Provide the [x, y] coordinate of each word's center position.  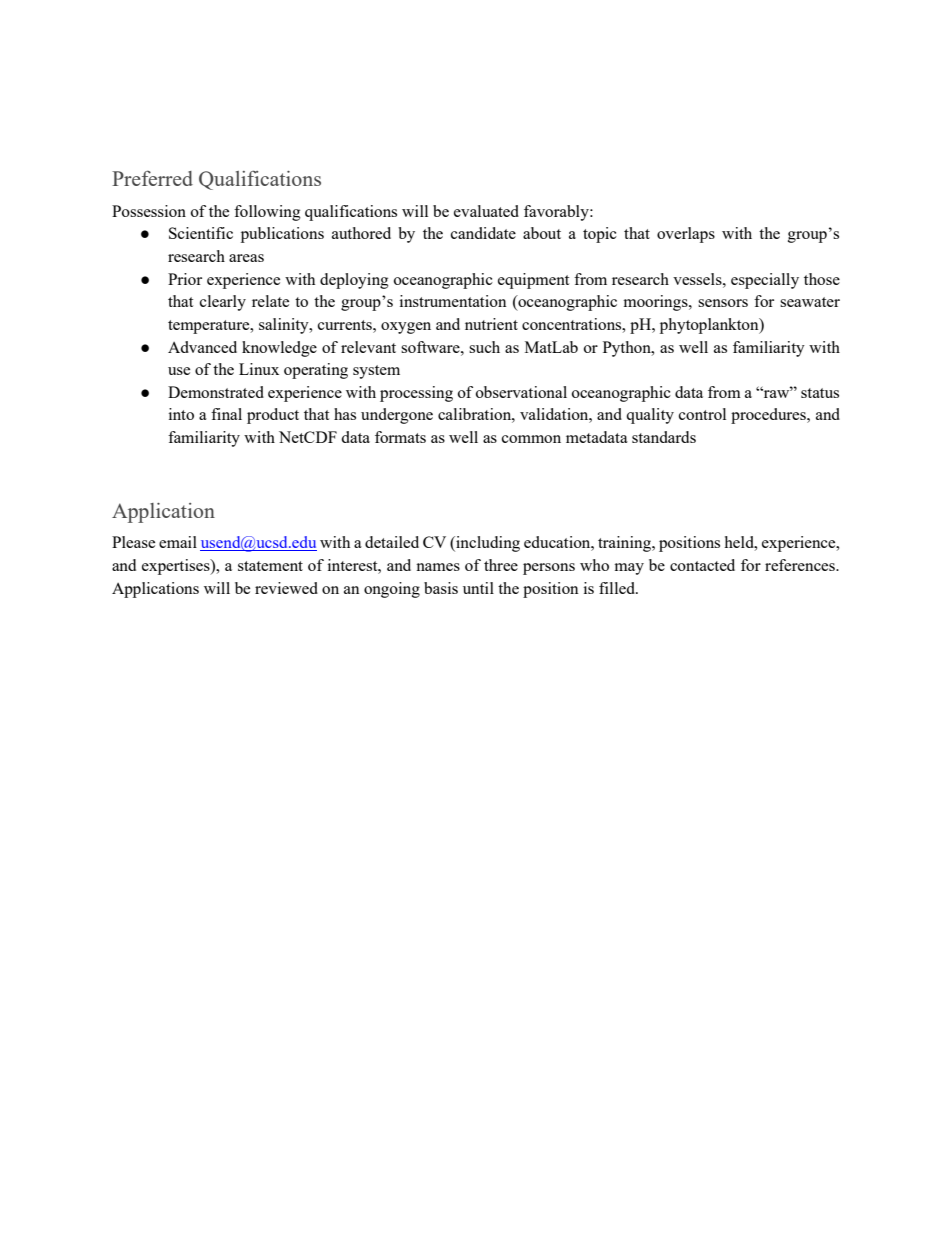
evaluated [486, 211]
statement [270, 566]
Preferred [152, 178]
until [478, 588]
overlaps [686, 235]
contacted [702, 565]
